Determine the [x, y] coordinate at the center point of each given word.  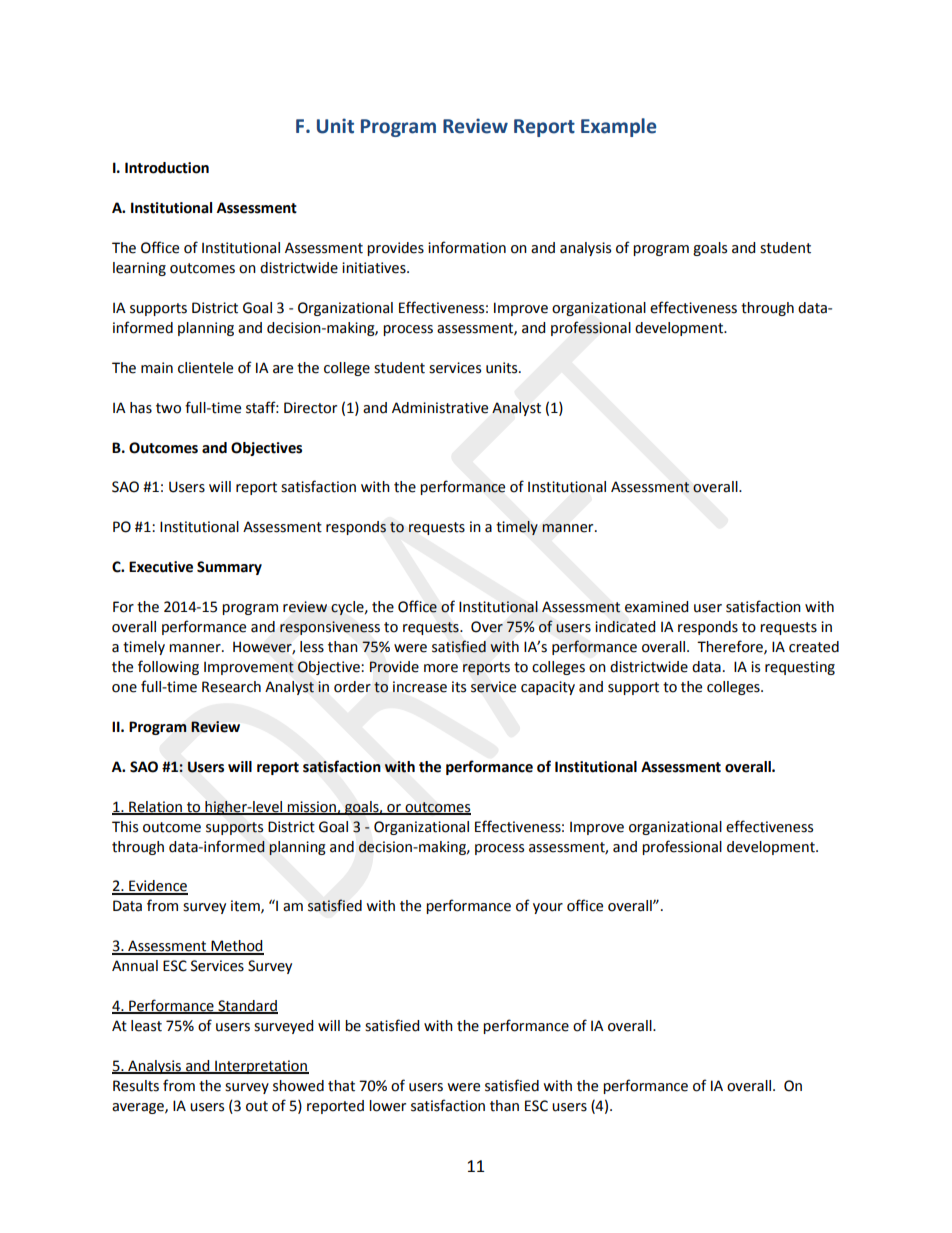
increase [420, 687]
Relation [155, 807]
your [548, 908]
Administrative [440, 408]
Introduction [167, 168]
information [467, 247]
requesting [800, 668]
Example [618, 127]
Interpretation [261, 1067]
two [168, 408]
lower [387, 1106]
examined [656, 607]
